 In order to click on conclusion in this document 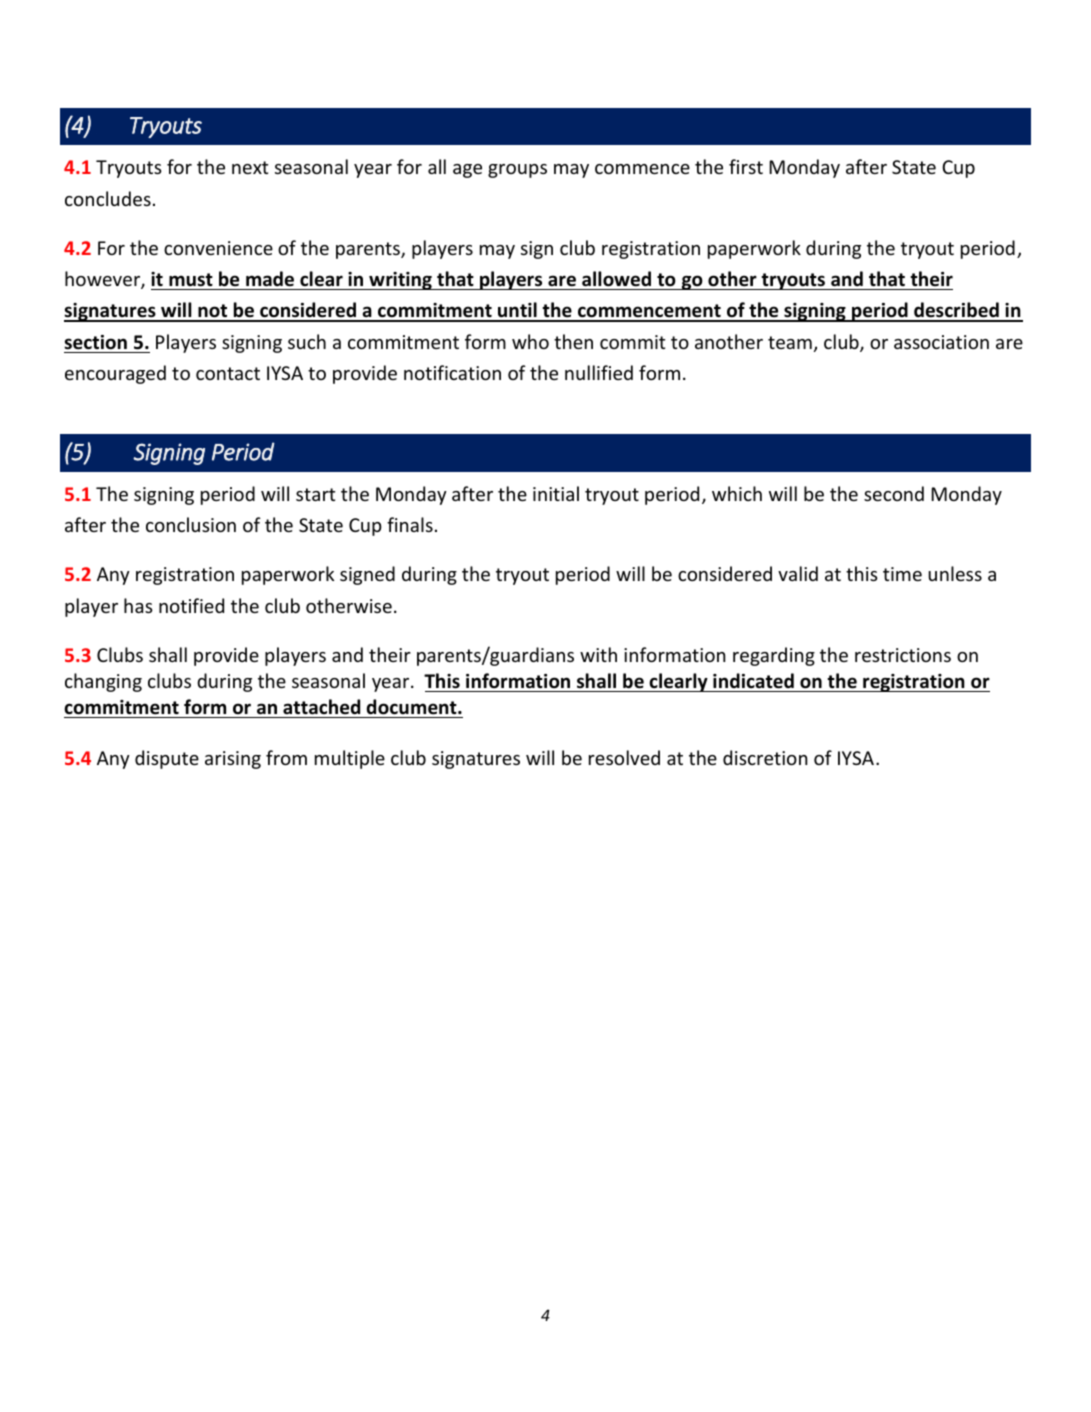, I will do `click(191, 524)`.
